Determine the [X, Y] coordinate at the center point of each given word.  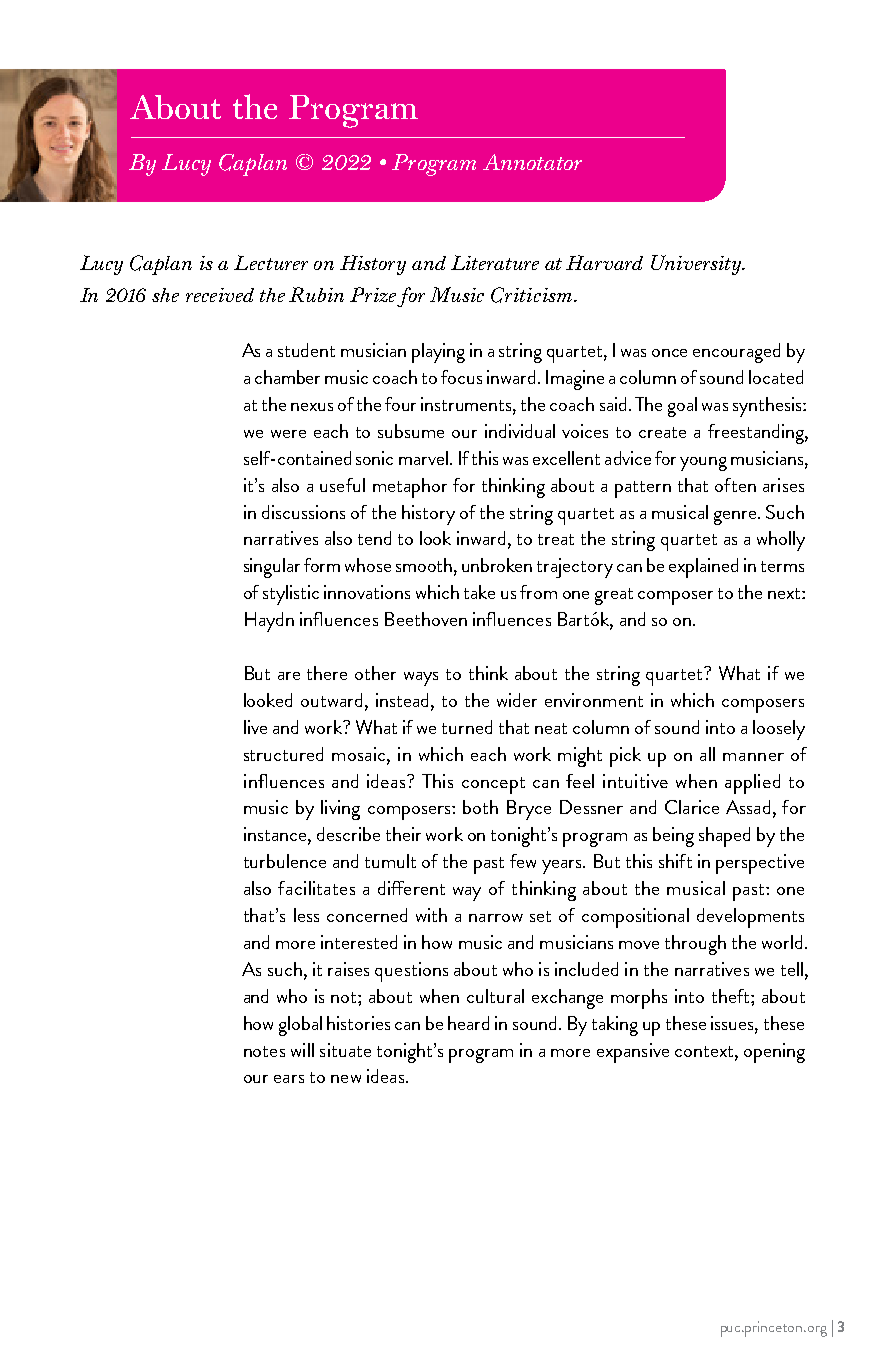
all [707, 754]
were [288, 434]
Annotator [532, 162]
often [735, 485]
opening [774, 1053]
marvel [423, 458]
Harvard [604, 262]
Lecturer [271, 262]
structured [283, 754]
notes [264, 1051]
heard [468, 1023]
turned [467, 727]
